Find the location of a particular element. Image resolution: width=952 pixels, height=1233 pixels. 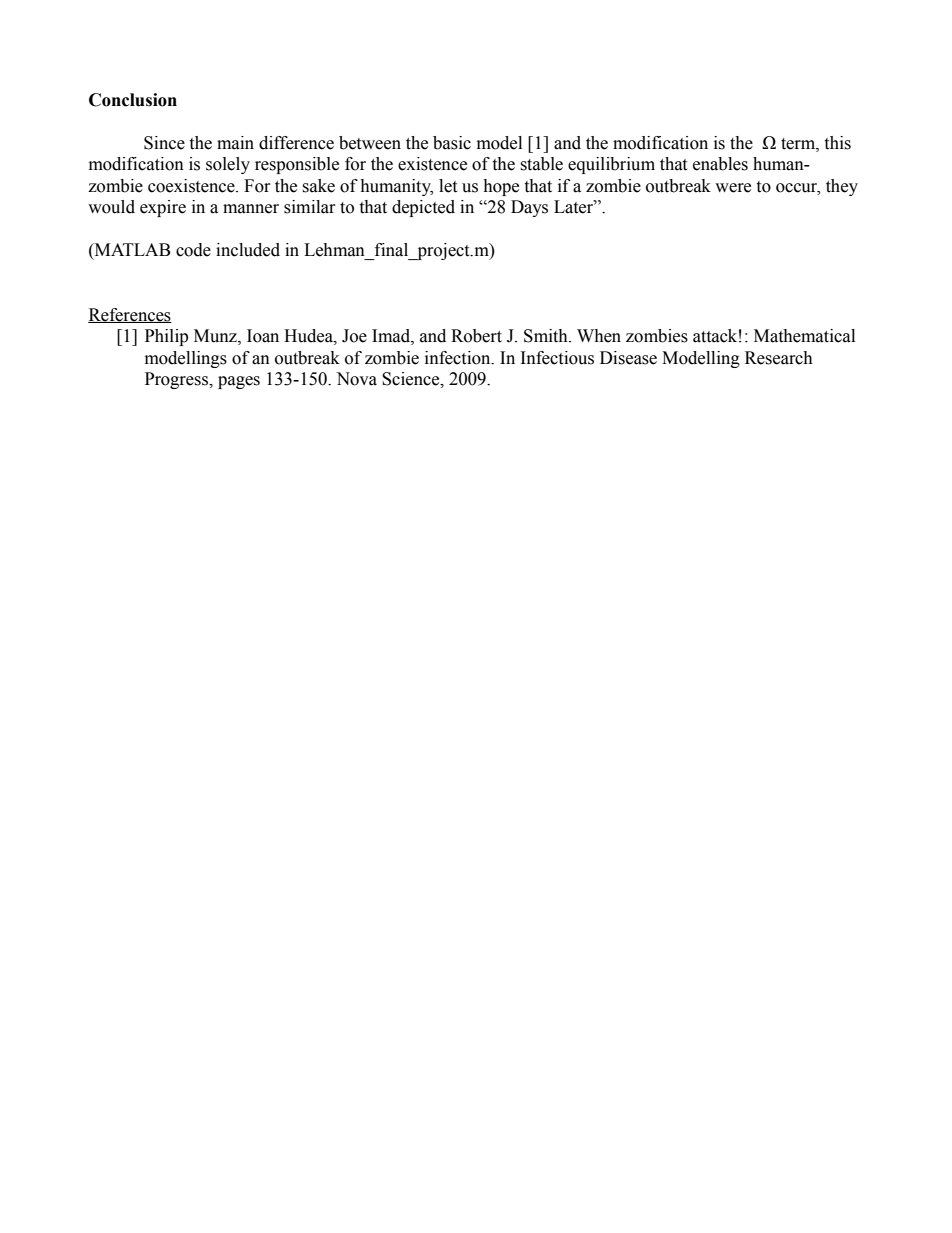

Mathematical is located at coordinates (804, 336).
